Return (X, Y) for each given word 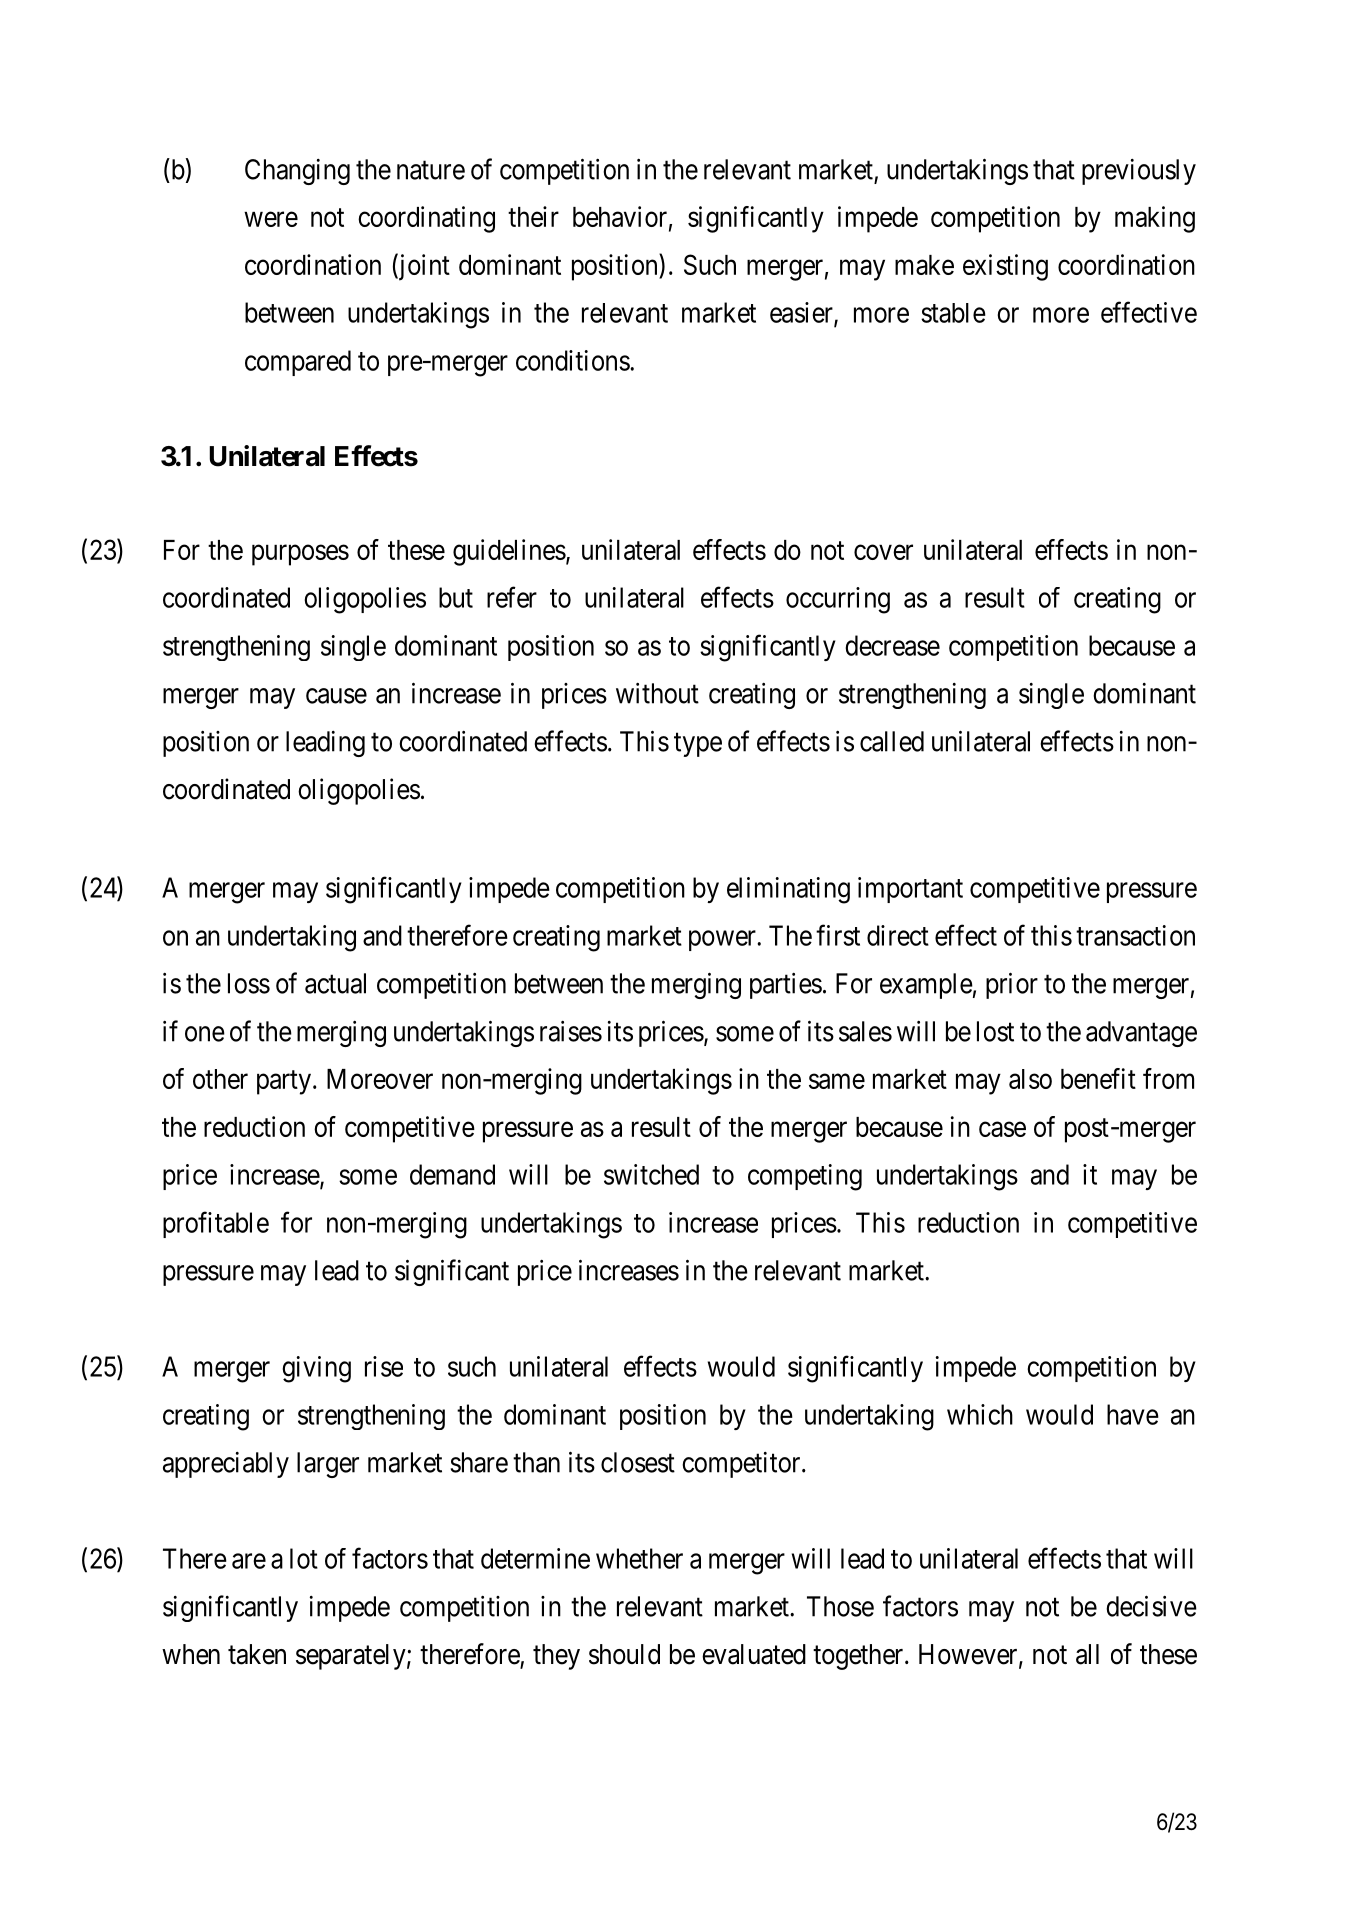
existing (1005, 267)
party (285, 1082)
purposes (300, 555)
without (657, 693)
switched (651, 1174)
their (533, 216)
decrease (892, 645)
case (1002, 1129)
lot (304, 1558)
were (271, 219)
